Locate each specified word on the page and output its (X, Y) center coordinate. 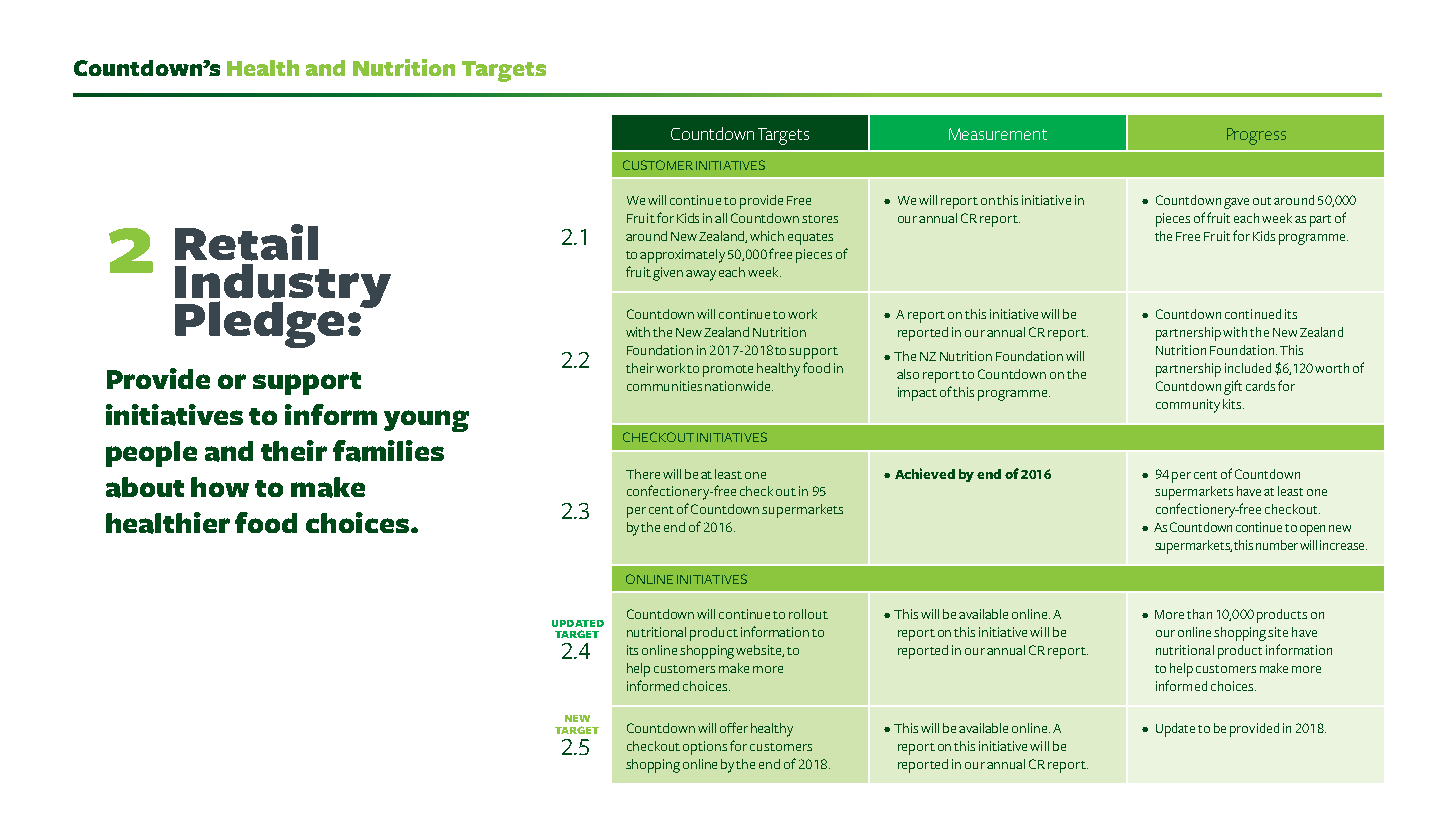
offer (734, 727)
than (1199, 614)
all (721, 218)
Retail (246, 242)
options (705, 748)
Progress (1256, 136)
